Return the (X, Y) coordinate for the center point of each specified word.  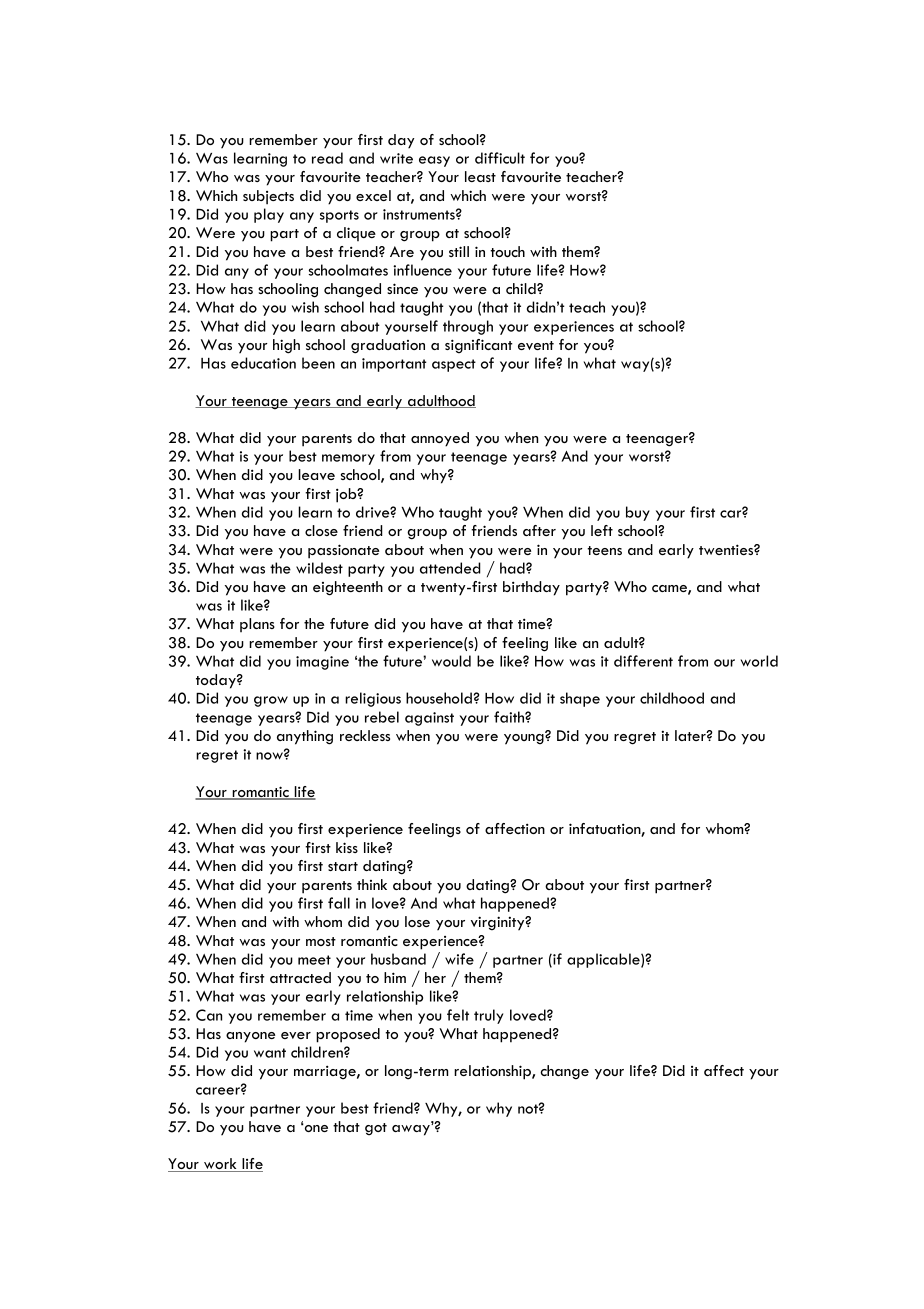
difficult (500, 158)
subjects (268, 197)
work (220, 1165)
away (412, 1130)
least (480, 176)
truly (488, 1016)
